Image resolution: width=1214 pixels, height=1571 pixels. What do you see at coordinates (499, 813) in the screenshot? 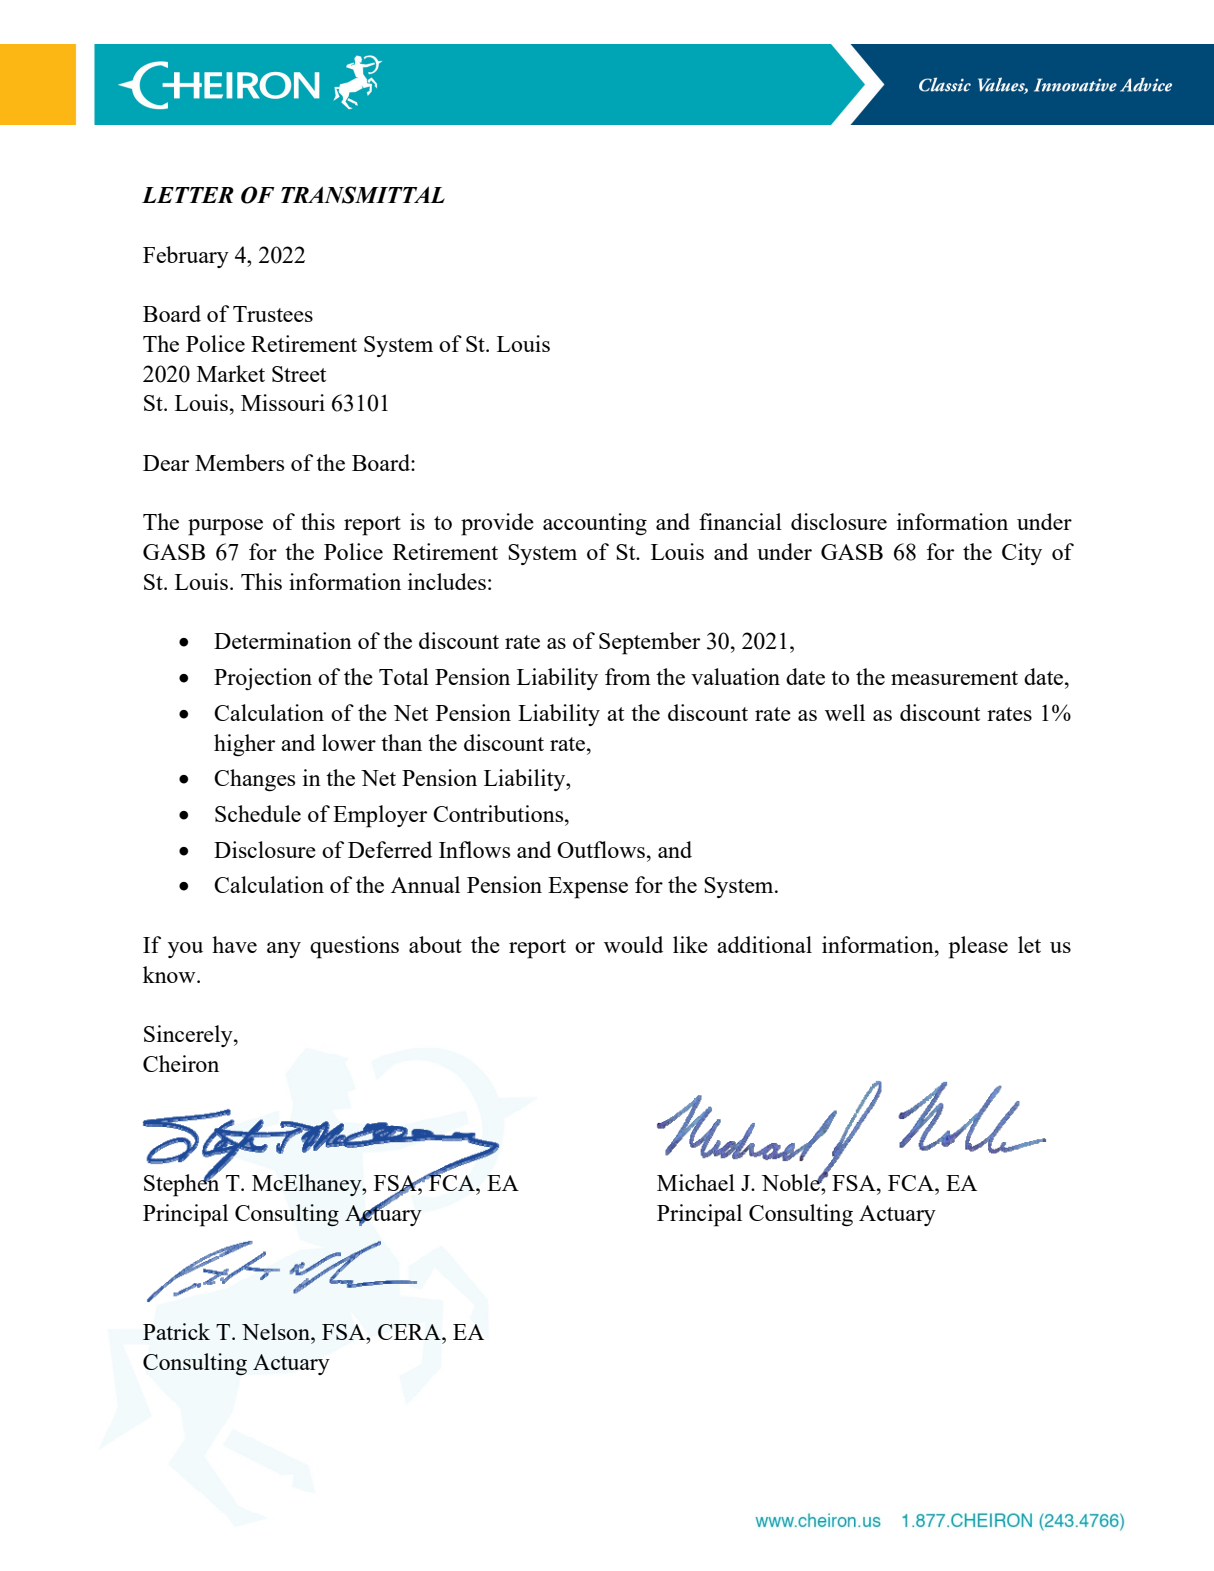
I see `Contributions` at bounding box center [499, 813].
